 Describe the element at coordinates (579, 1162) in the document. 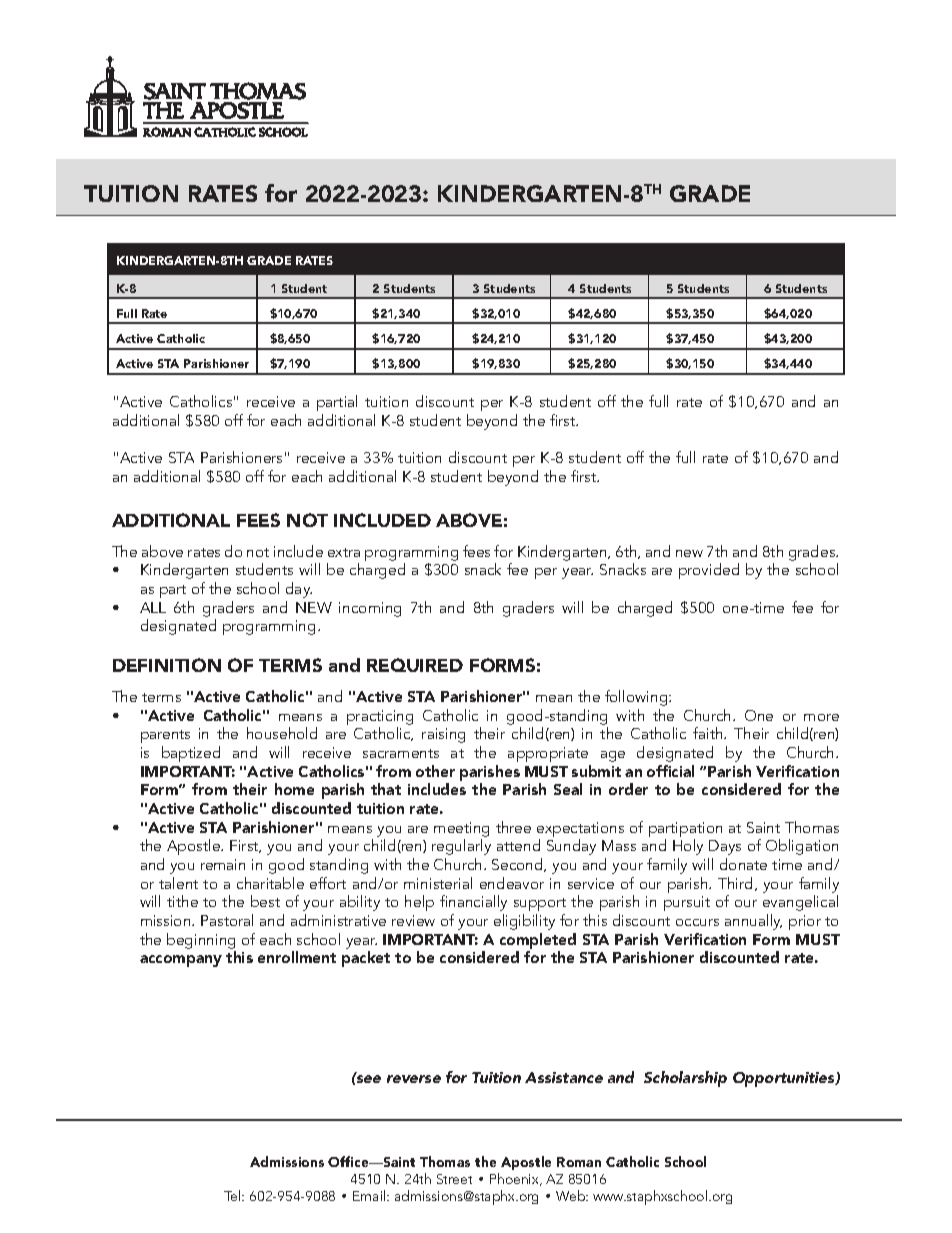

I see `Roman` at that location.
